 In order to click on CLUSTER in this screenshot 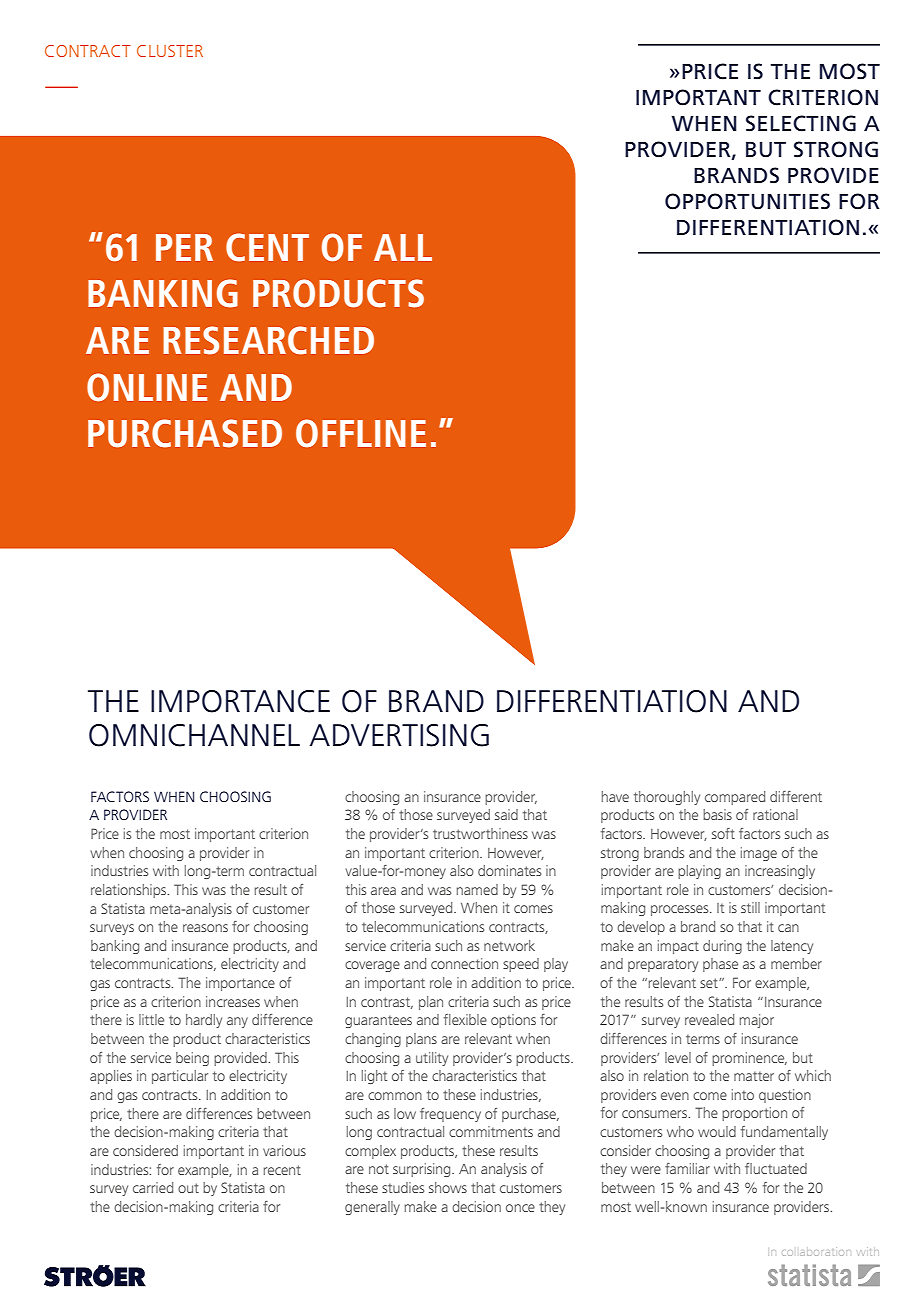, I will do `click(170, 51)`.
